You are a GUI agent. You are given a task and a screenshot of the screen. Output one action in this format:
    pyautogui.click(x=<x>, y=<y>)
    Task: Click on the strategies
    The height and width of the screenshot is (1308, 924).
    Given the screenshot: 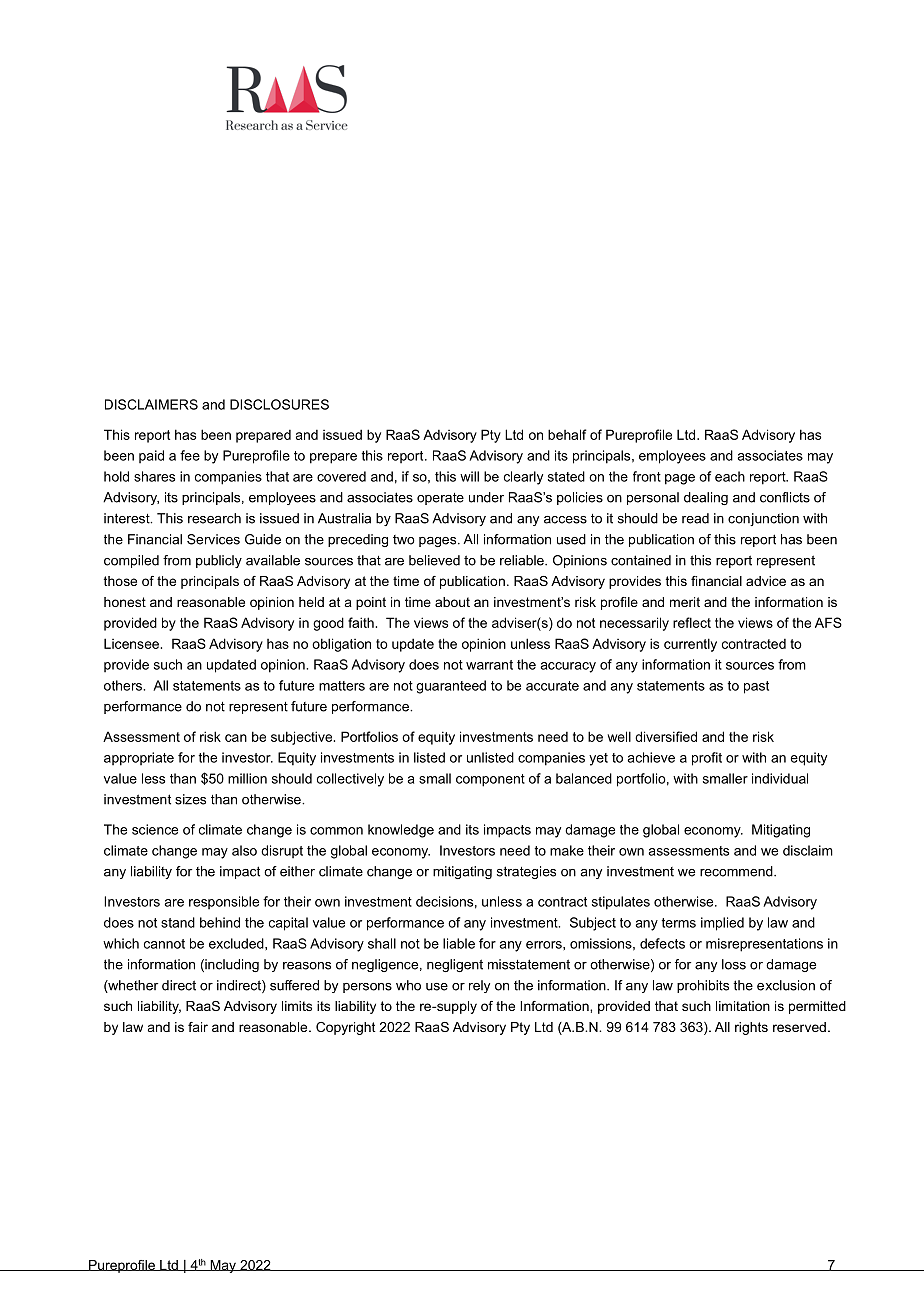 What is the action you would take?
    pyautogui.click(x=526, y=872)
